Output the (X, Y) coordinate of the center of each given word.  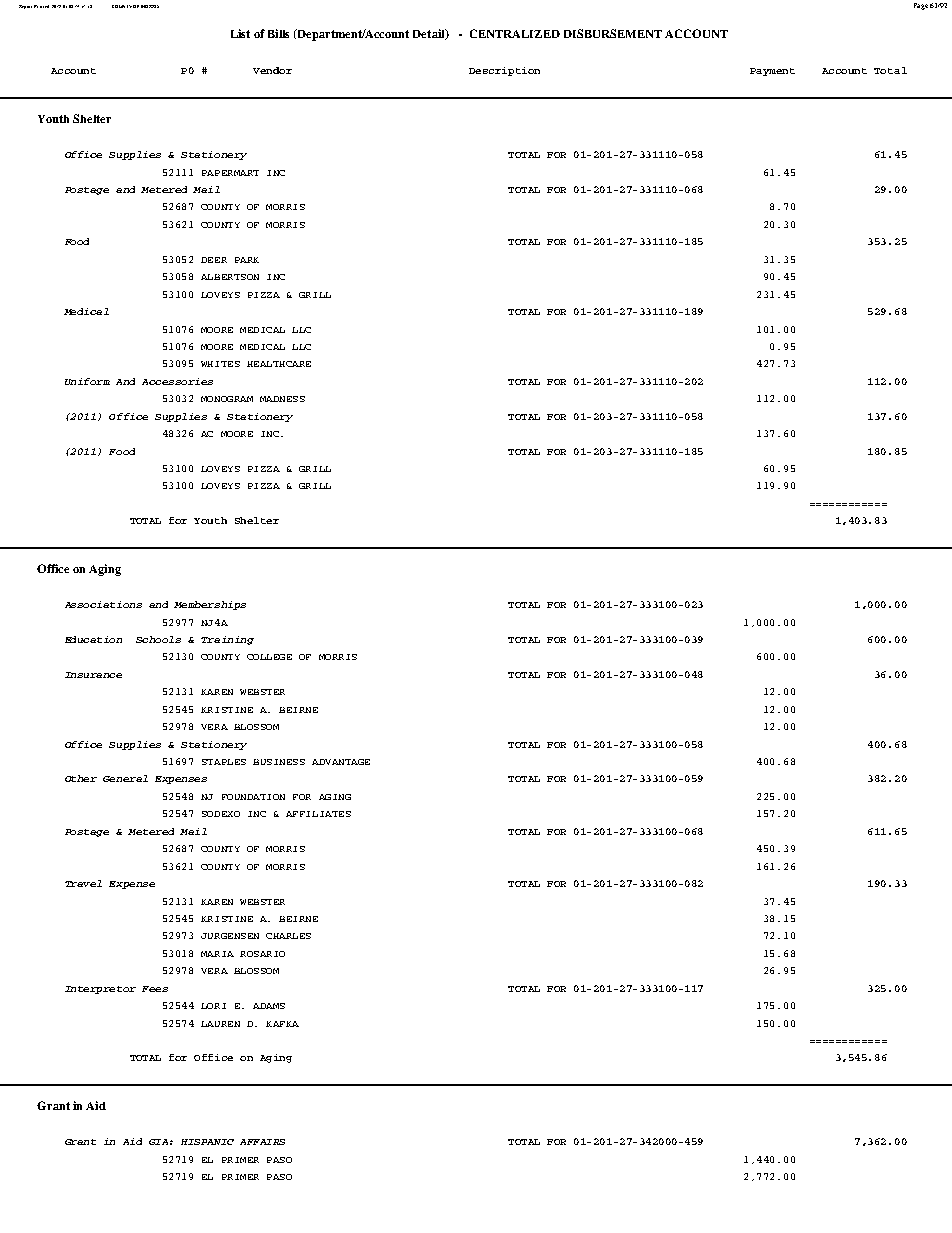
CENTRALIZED (515, 33)
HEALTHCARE (279, 364)
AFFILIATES (318, 814)
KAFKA (282, 1024)
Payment (772, 72)
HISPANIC (207, 1142)
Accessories (177, 381)
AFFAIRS (262, 1142)
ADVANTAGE (341, 762)
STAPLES (224, 762)
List (240, 33)
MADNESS (282, 399)
